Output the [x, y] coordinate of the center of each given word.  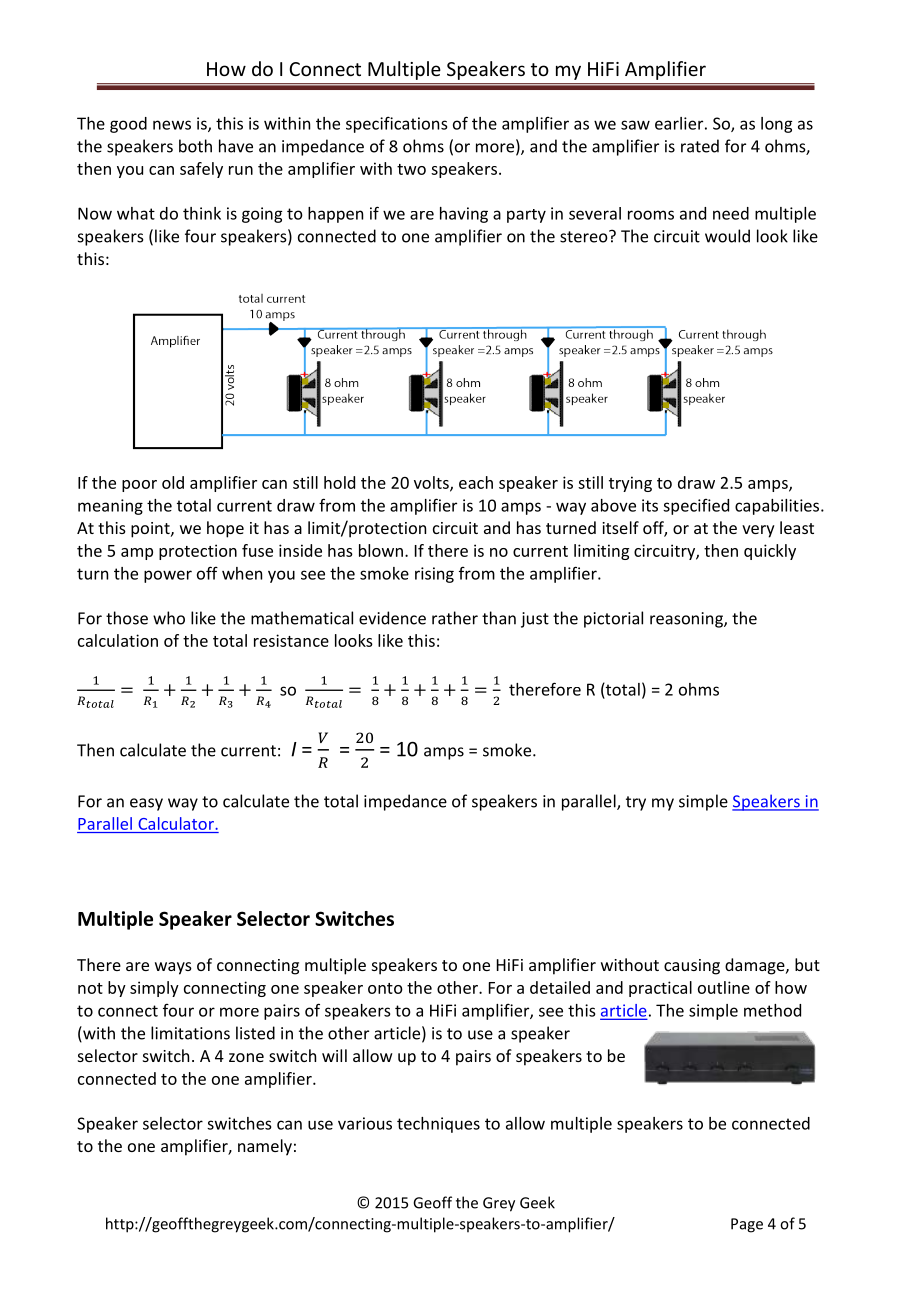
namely [265, 1147]
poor [139, 486]
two [411, 169]
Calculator [176, 823]
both [195, 146]
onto [385, 988]
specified [696, 507]
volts [432, 483]
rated [700, 146]
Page [747, 1225]
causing [692, 967]
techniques [438, 1125]
